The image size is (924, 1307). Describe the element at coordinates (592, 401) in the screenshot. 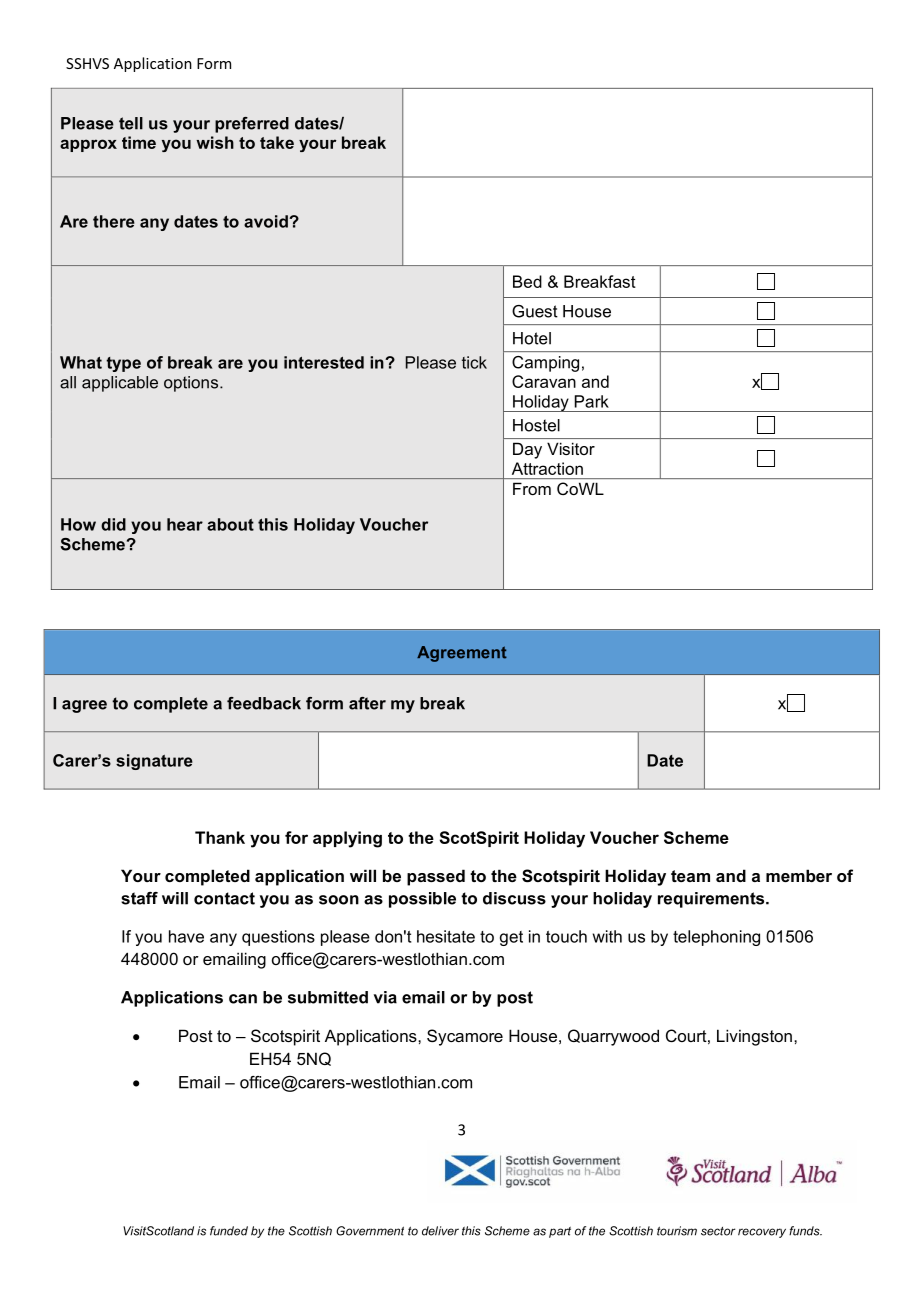

I see `Park` at that location.
